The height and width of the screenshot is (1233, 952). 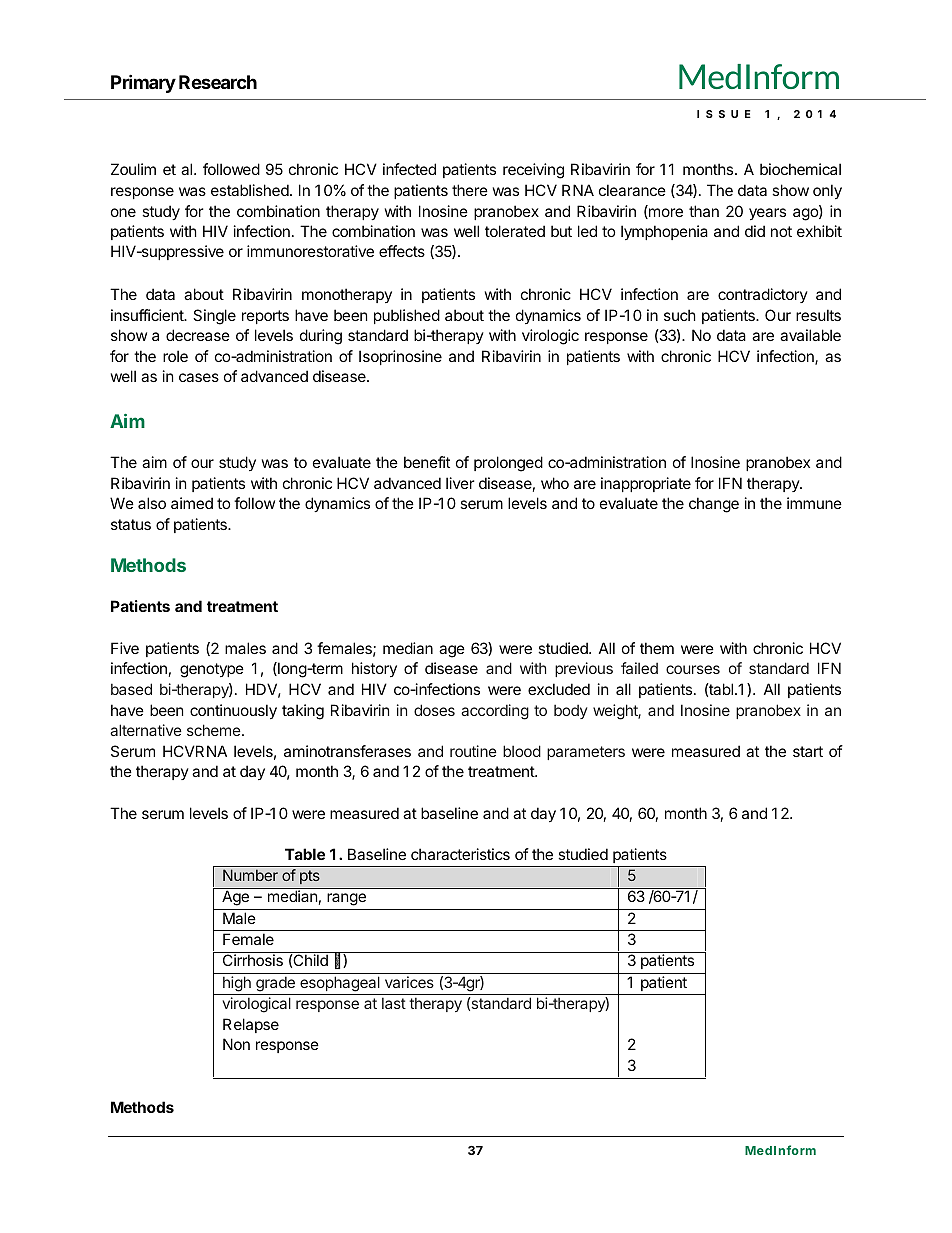 What do you see at coordinates (693, 669) in the screenshot?
I see `courses` at bounding box center [693, 669].
